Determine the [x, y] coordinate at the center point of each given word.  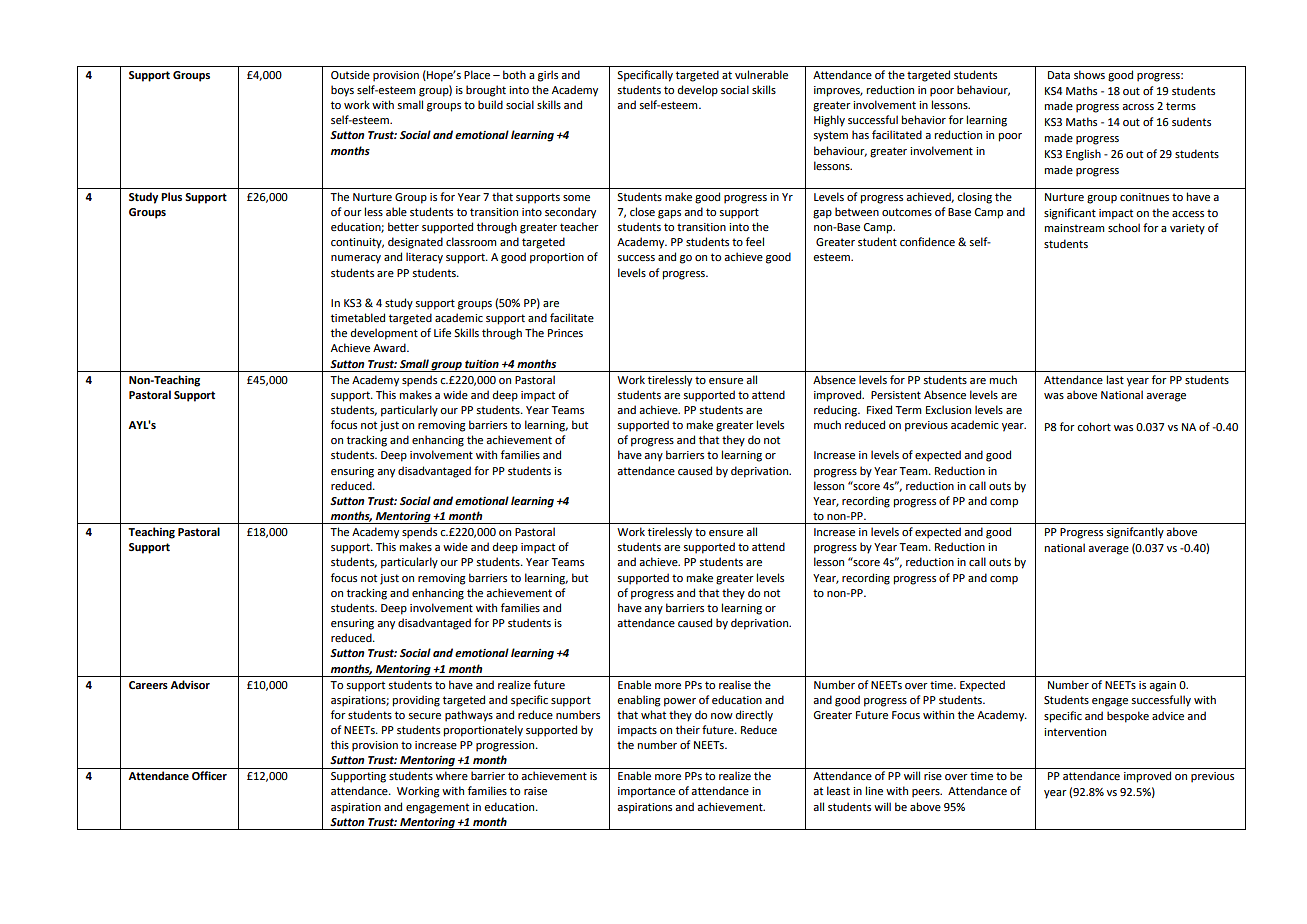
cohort [1094, 426]
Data [1059, 75]
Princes [565, 333]
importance [646, 792]
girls [548, 76]
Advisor [190, 684]
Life [442, 332]
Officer [209, 776]
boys [342, 91]
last [1115, 379]
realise [735, 684]
